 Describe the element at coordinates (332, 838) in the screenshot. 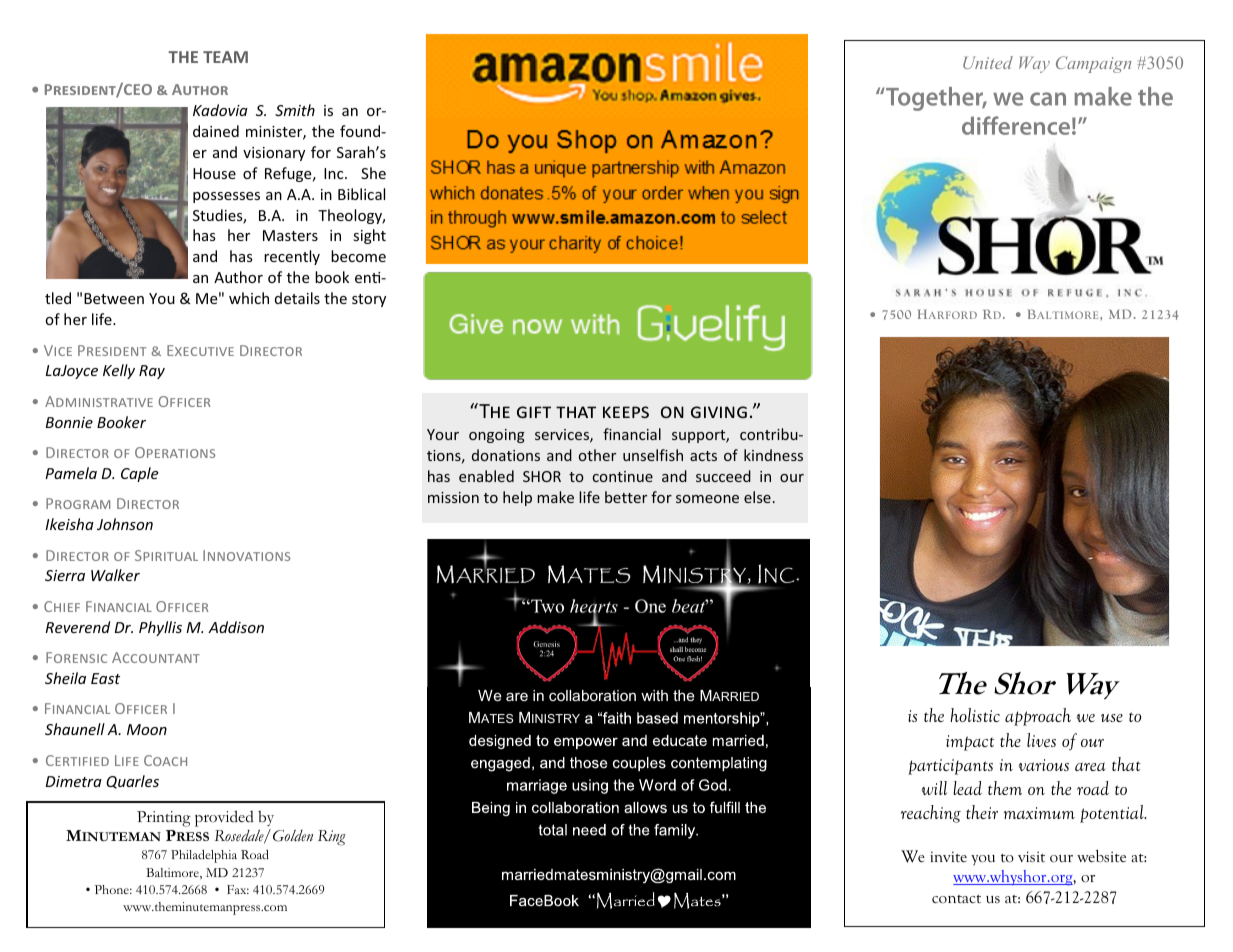

I see `Ring` at that location.
